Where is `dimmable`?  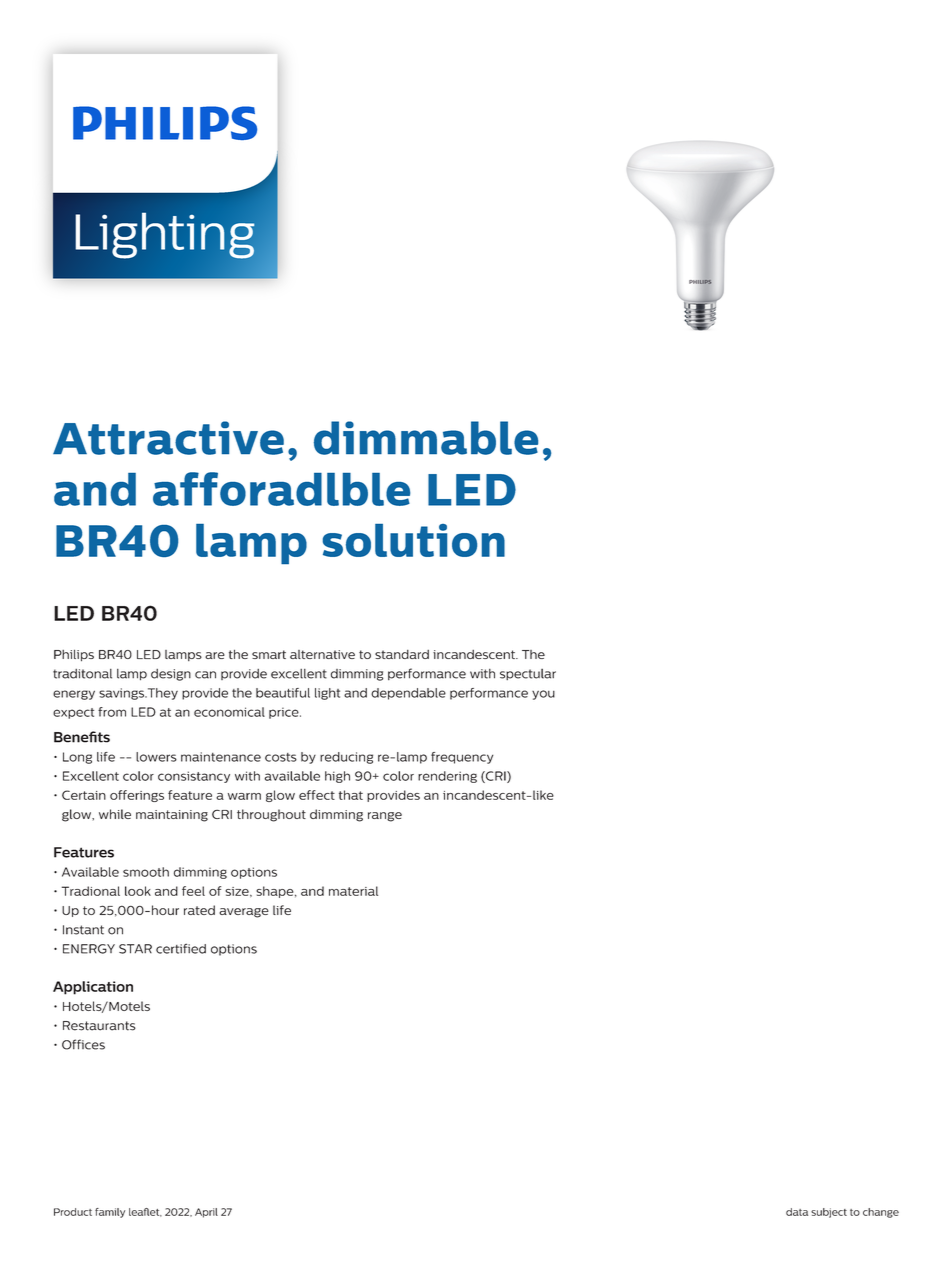 dimmable is located at coordinates (426, 438).
